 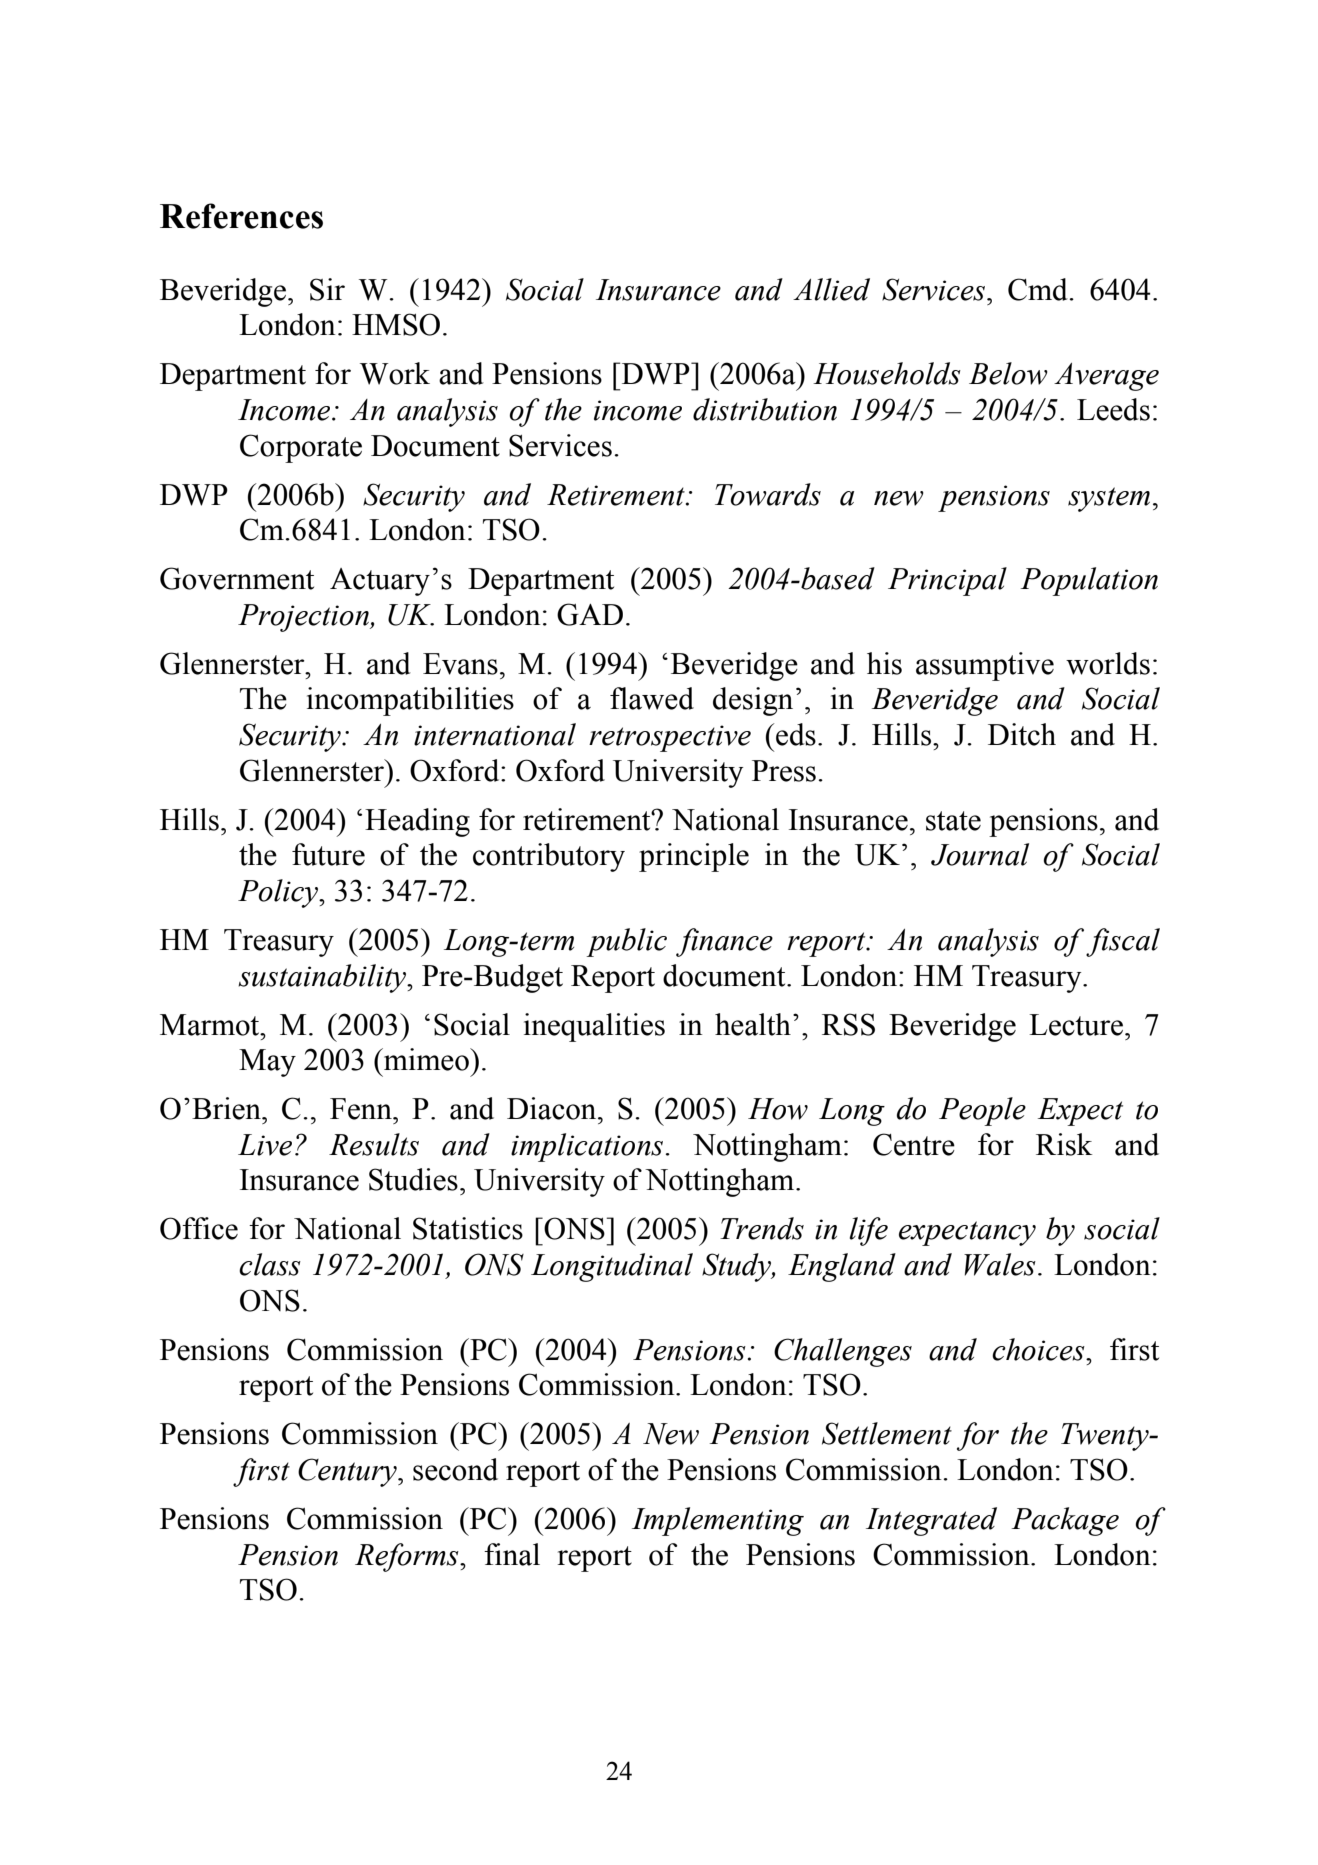 I want to click on Sir, so click(x=327, y=289).
